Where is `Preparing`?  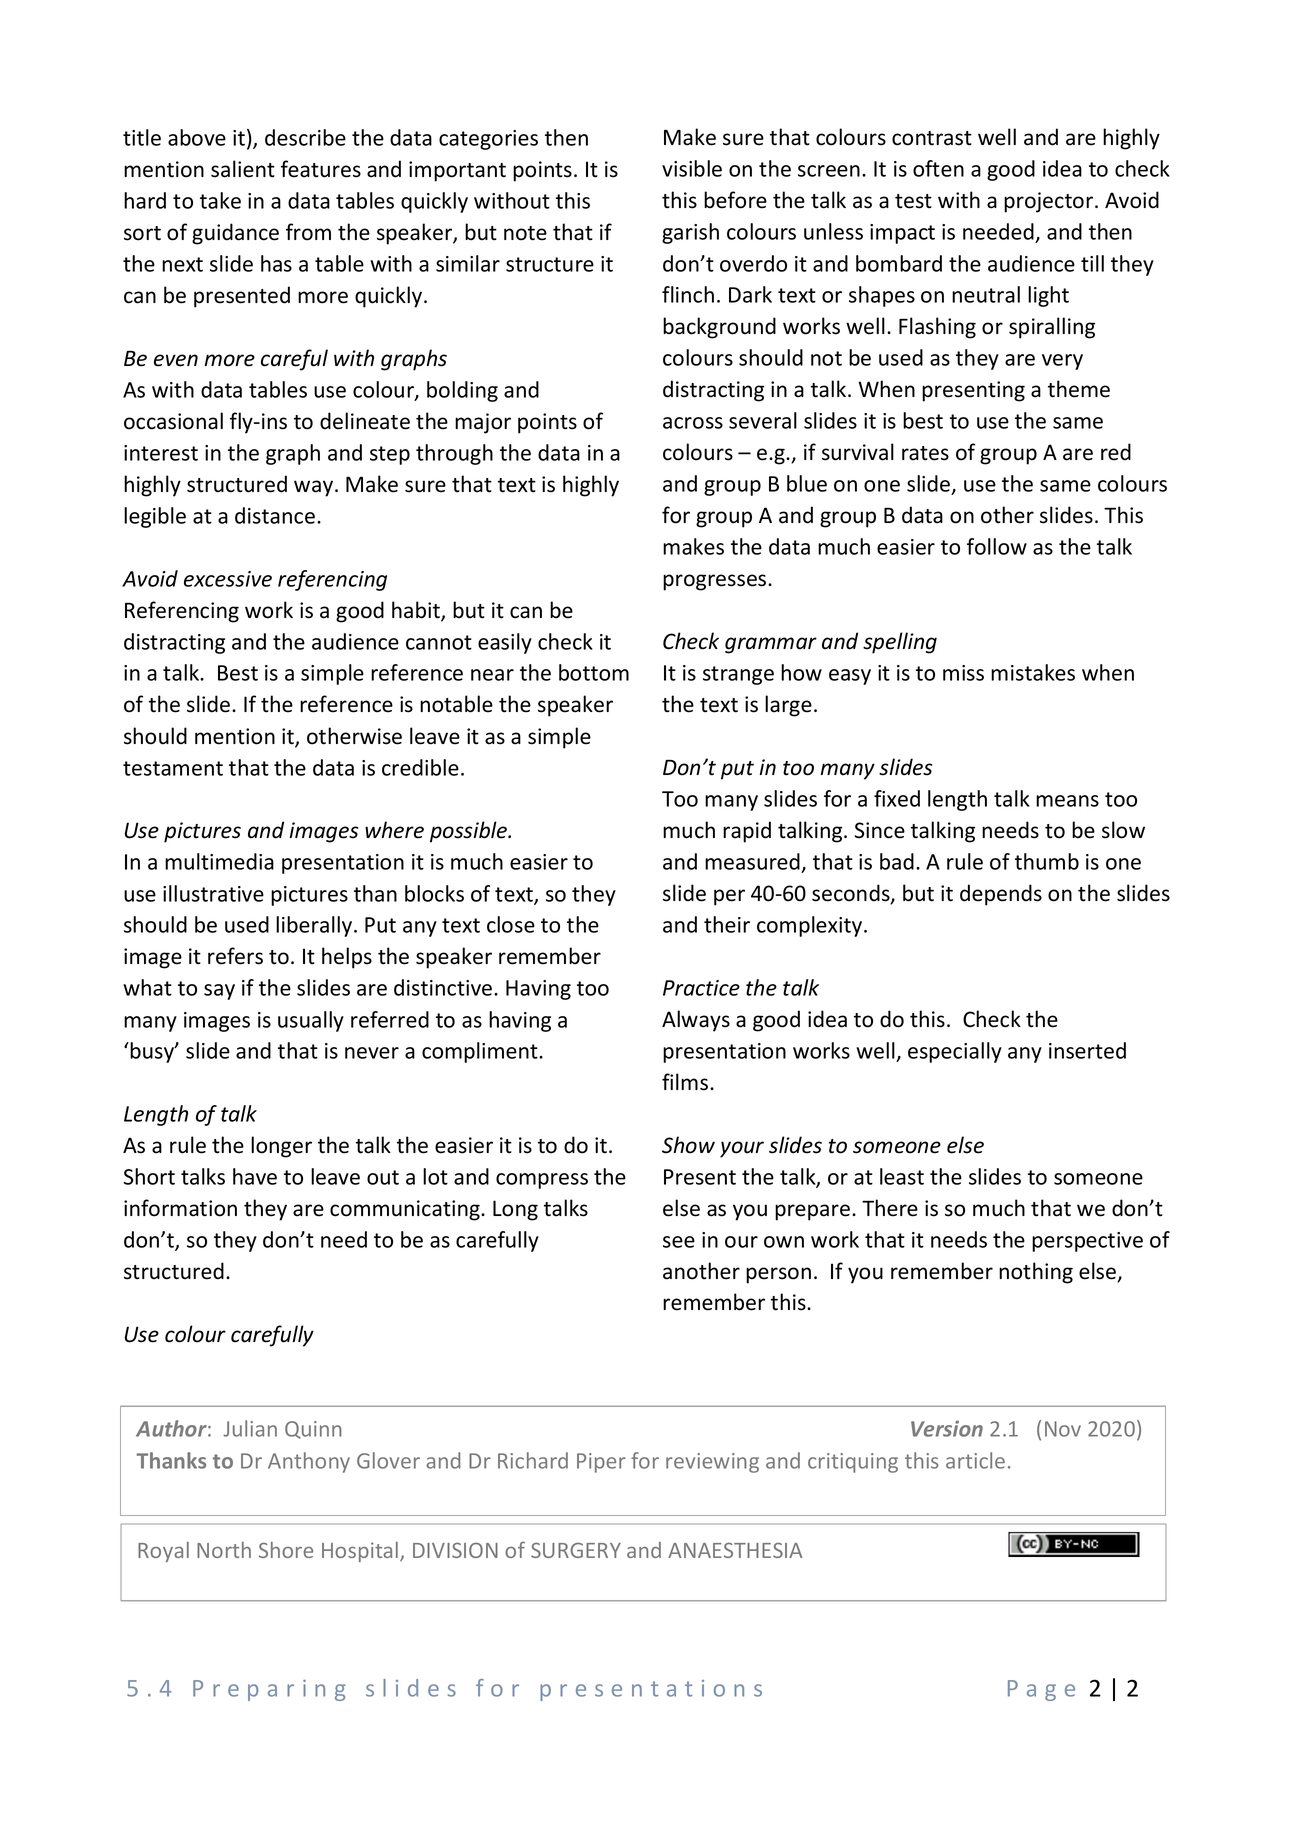 Preparing is located at coordinates (269, 1690).
